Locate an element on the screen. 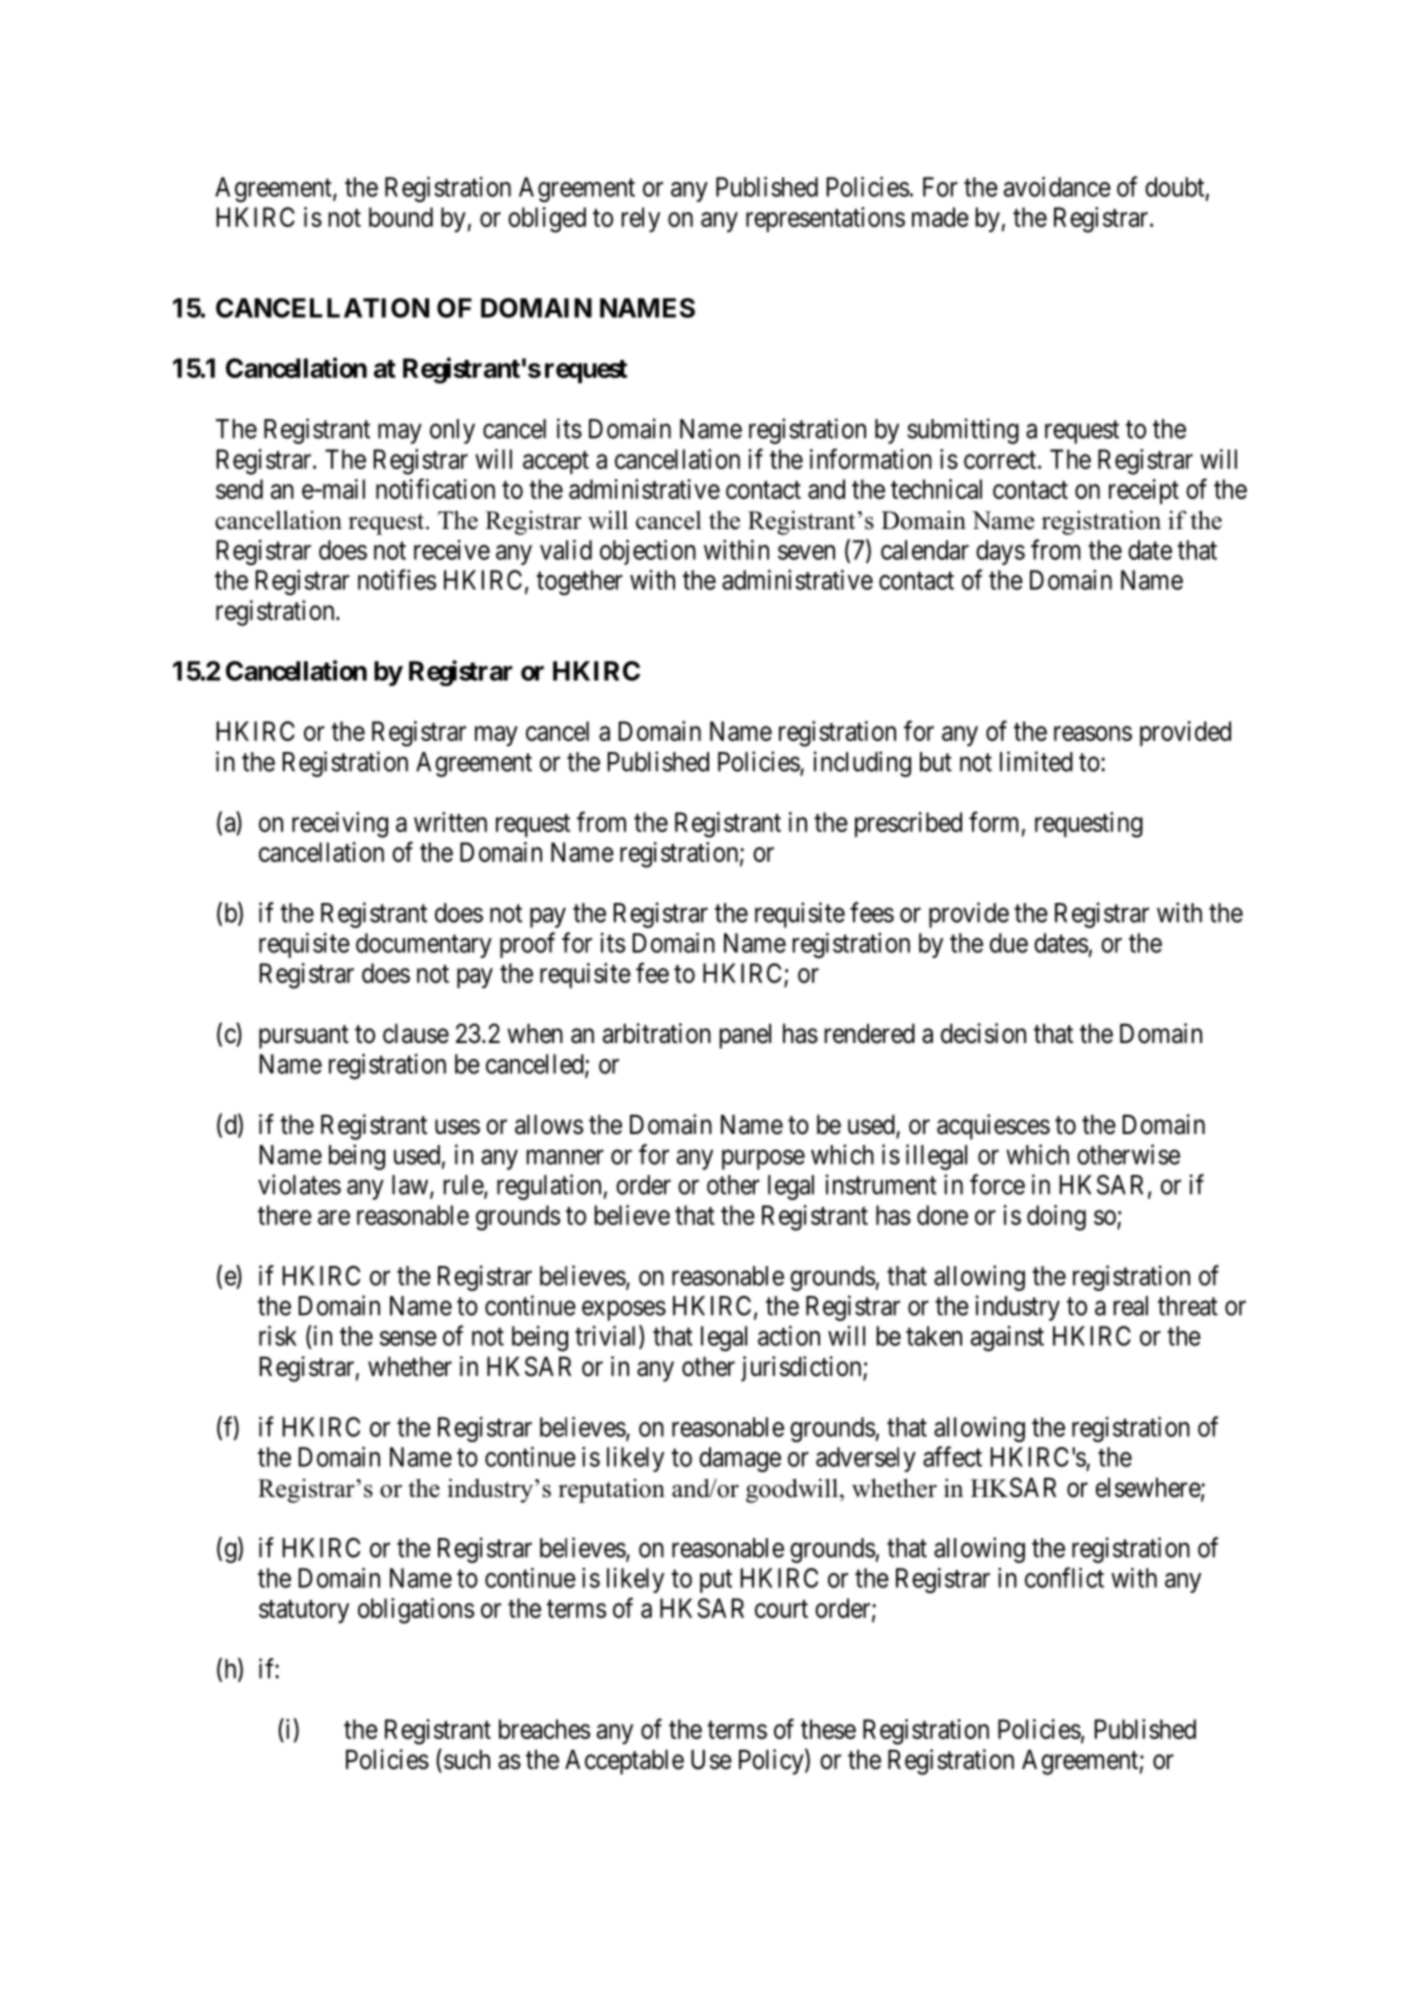  panel is located at coordinates (745, 1036).
